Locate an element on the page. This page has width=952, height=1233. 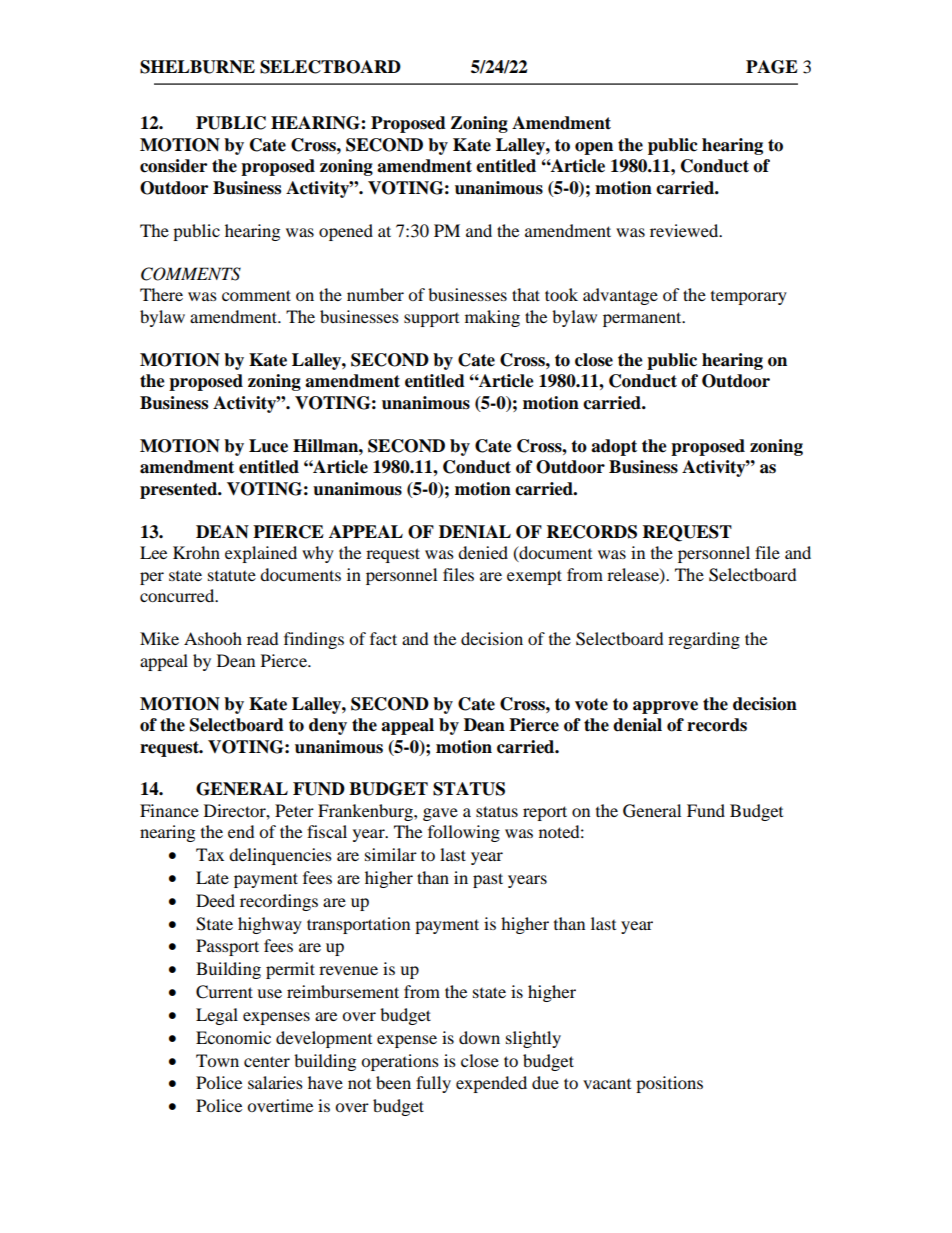
that is located at coordinates (526, 294).
